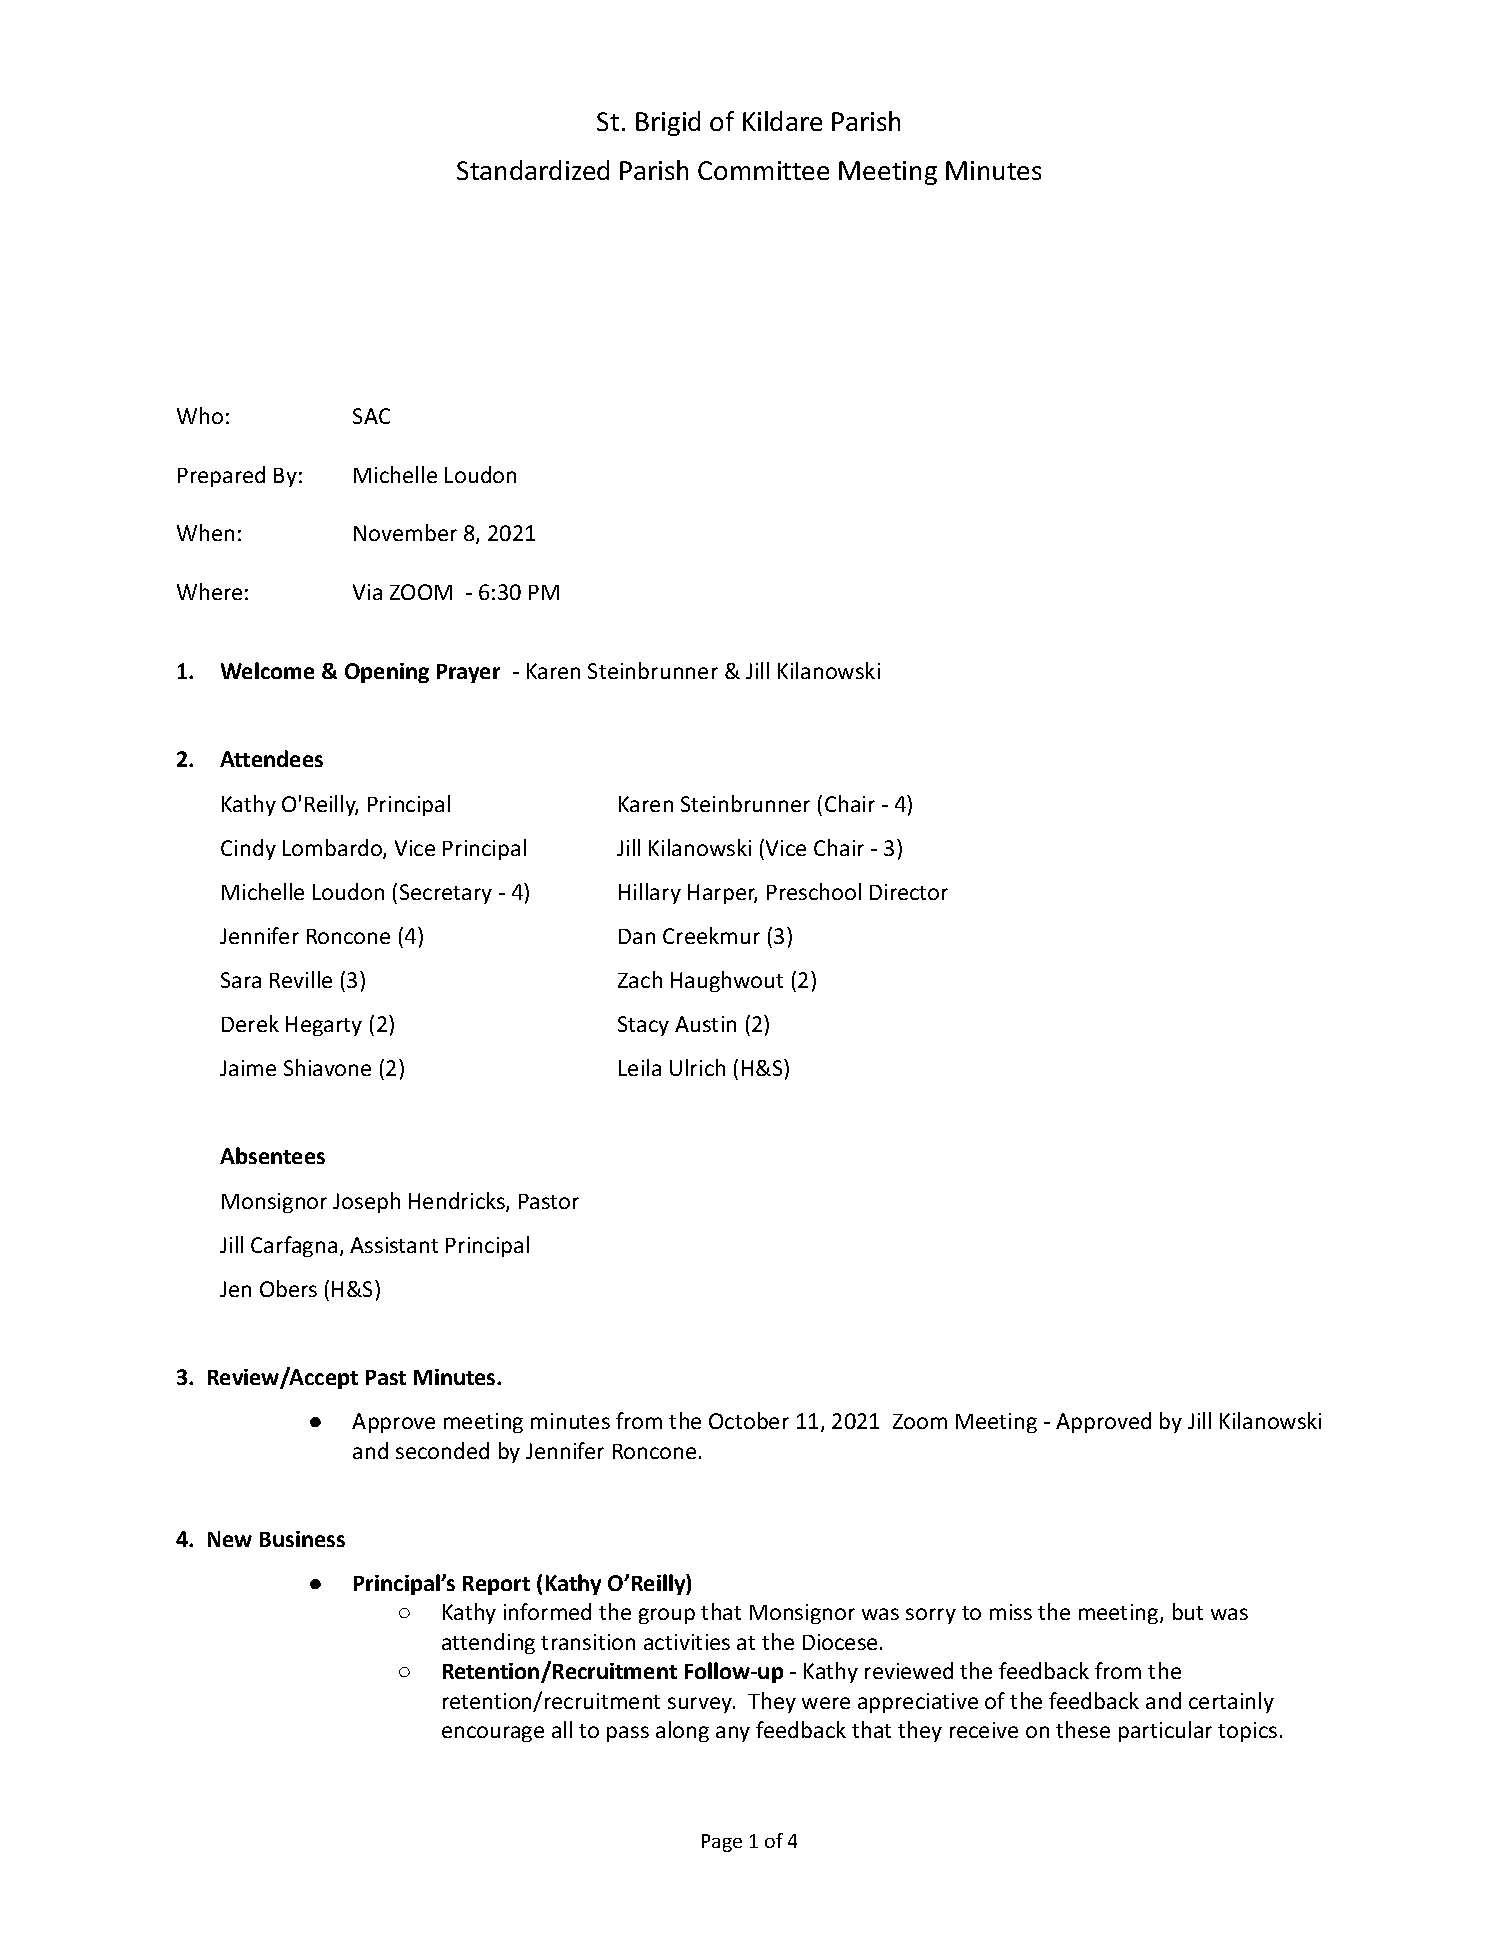 The height and width of the document is (1941, 1500). I want to click on encourage, so click(493, 1734).
